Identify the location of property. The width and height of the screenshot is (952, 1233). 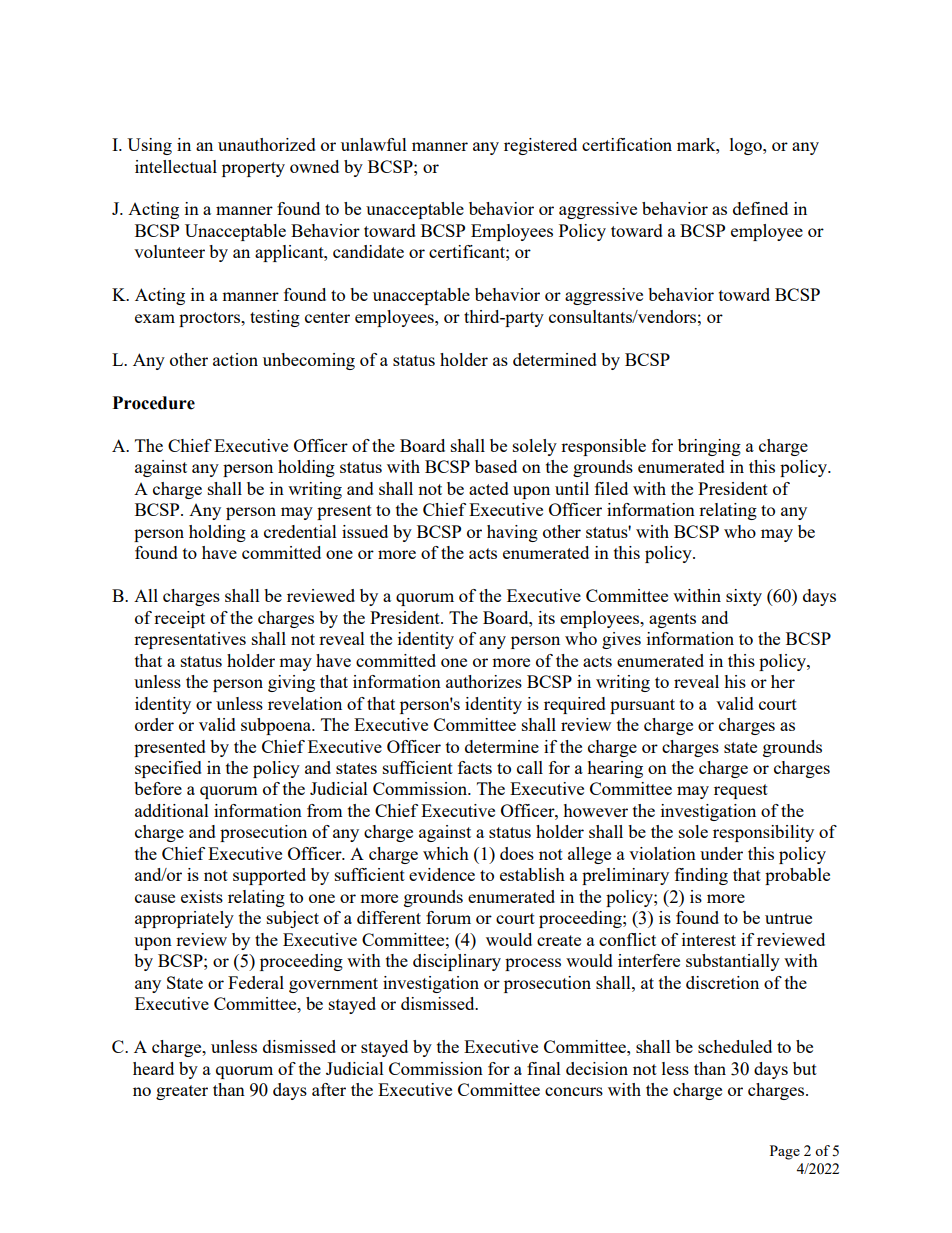
(253, 169).
